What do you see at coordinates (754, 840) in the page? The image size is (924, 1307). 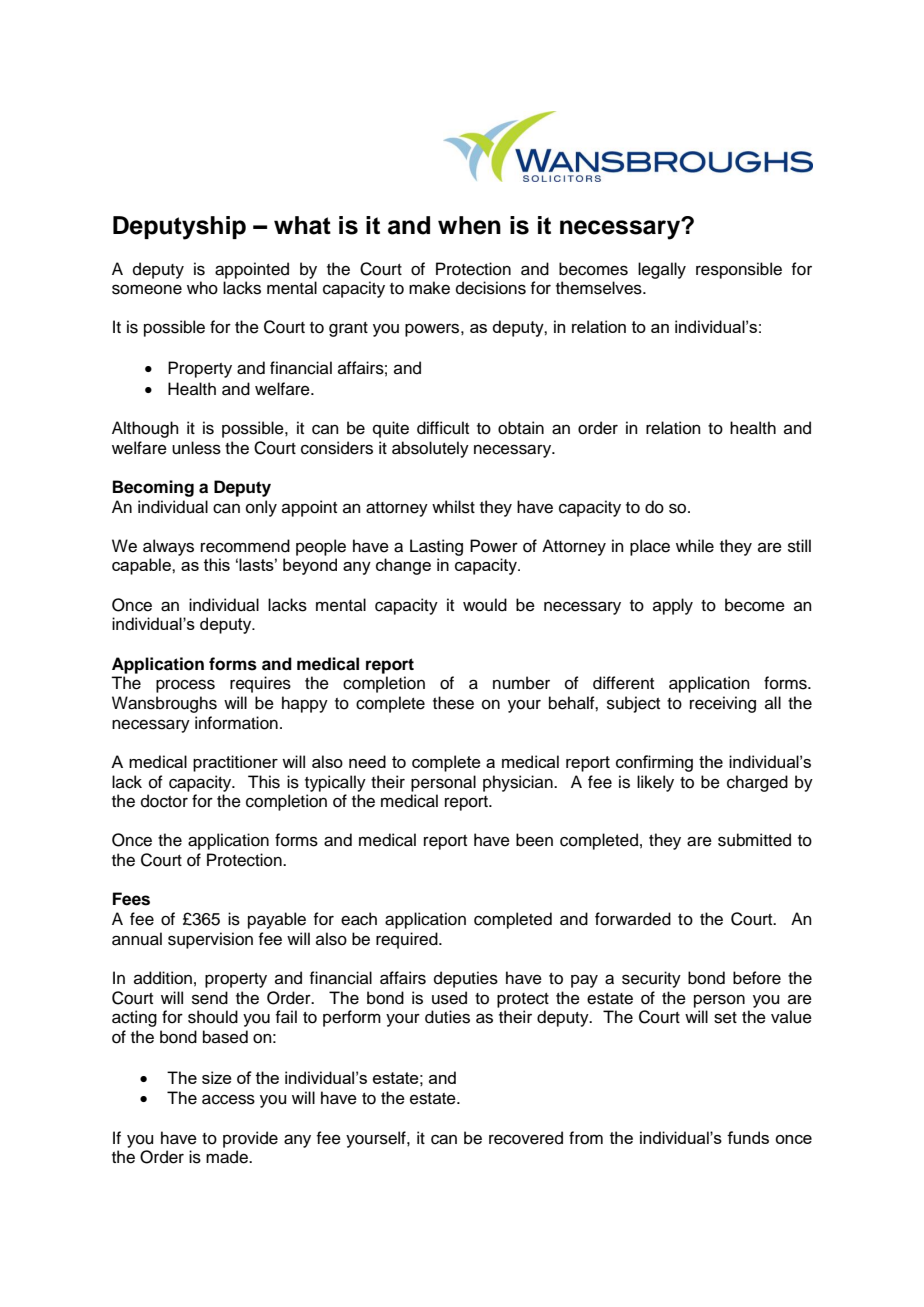 I see `submitted` at bounding box center [754, 840].
